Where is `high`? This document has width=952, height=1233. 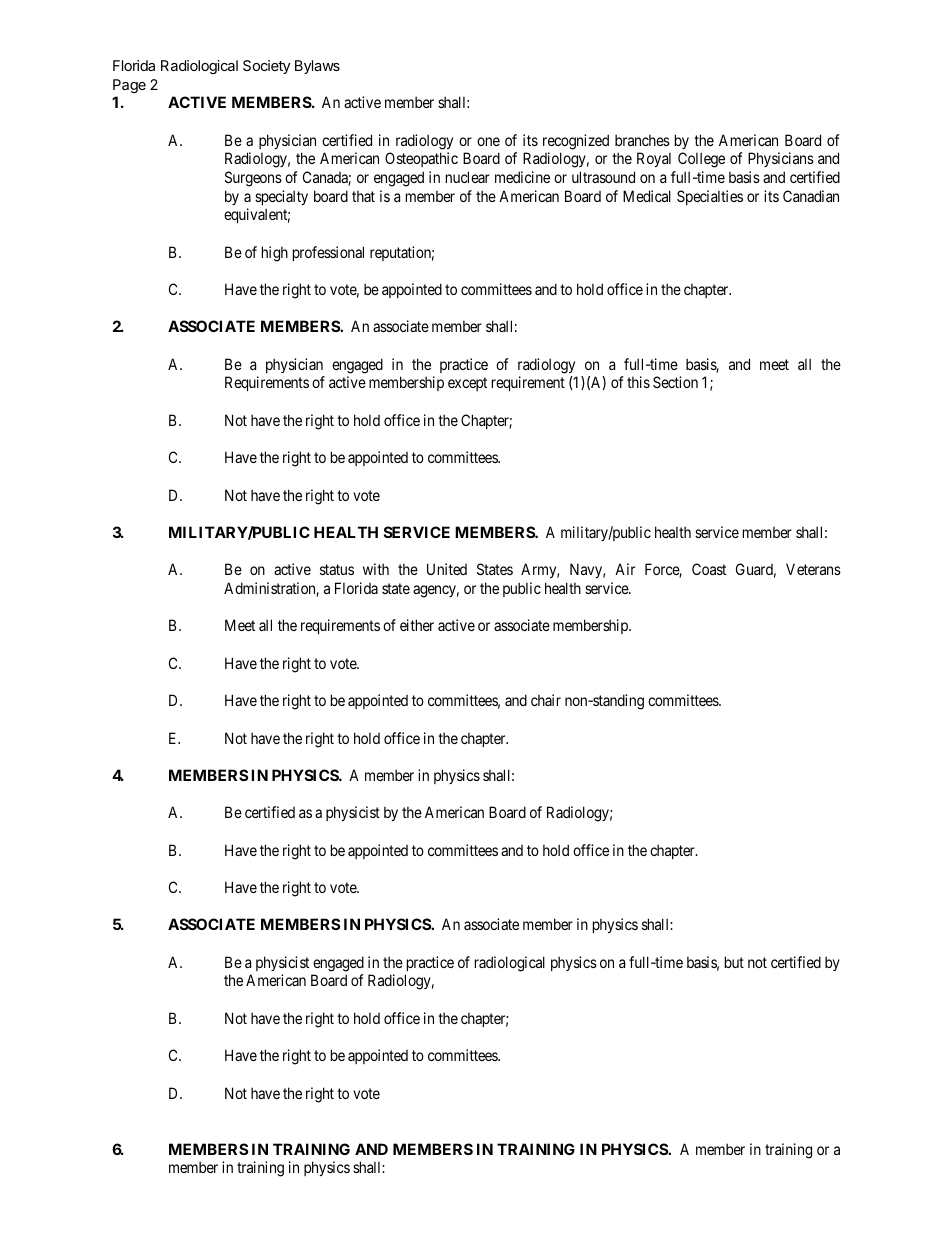
high is located at coordinates (275, 254).
